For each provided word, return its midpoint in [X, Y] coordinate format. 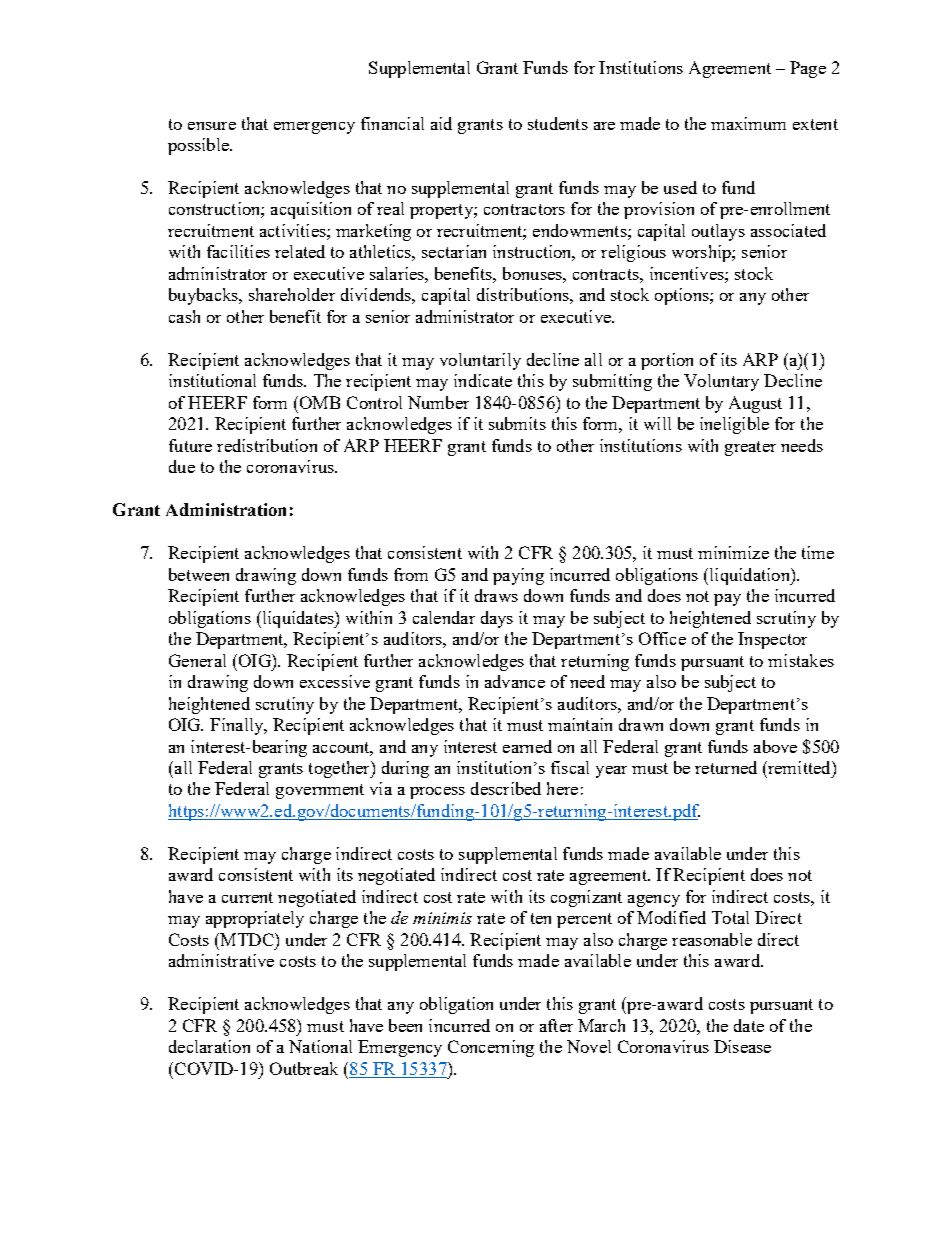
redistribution [267, 445]
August [755, 404]
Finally [238, 726]
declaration [209, 1046]
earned [527, 746]
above [775, 746]
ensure [212, 126]
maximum [748, 123]
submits [517, 423]
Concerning [491, 1048]
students [558, 123]
